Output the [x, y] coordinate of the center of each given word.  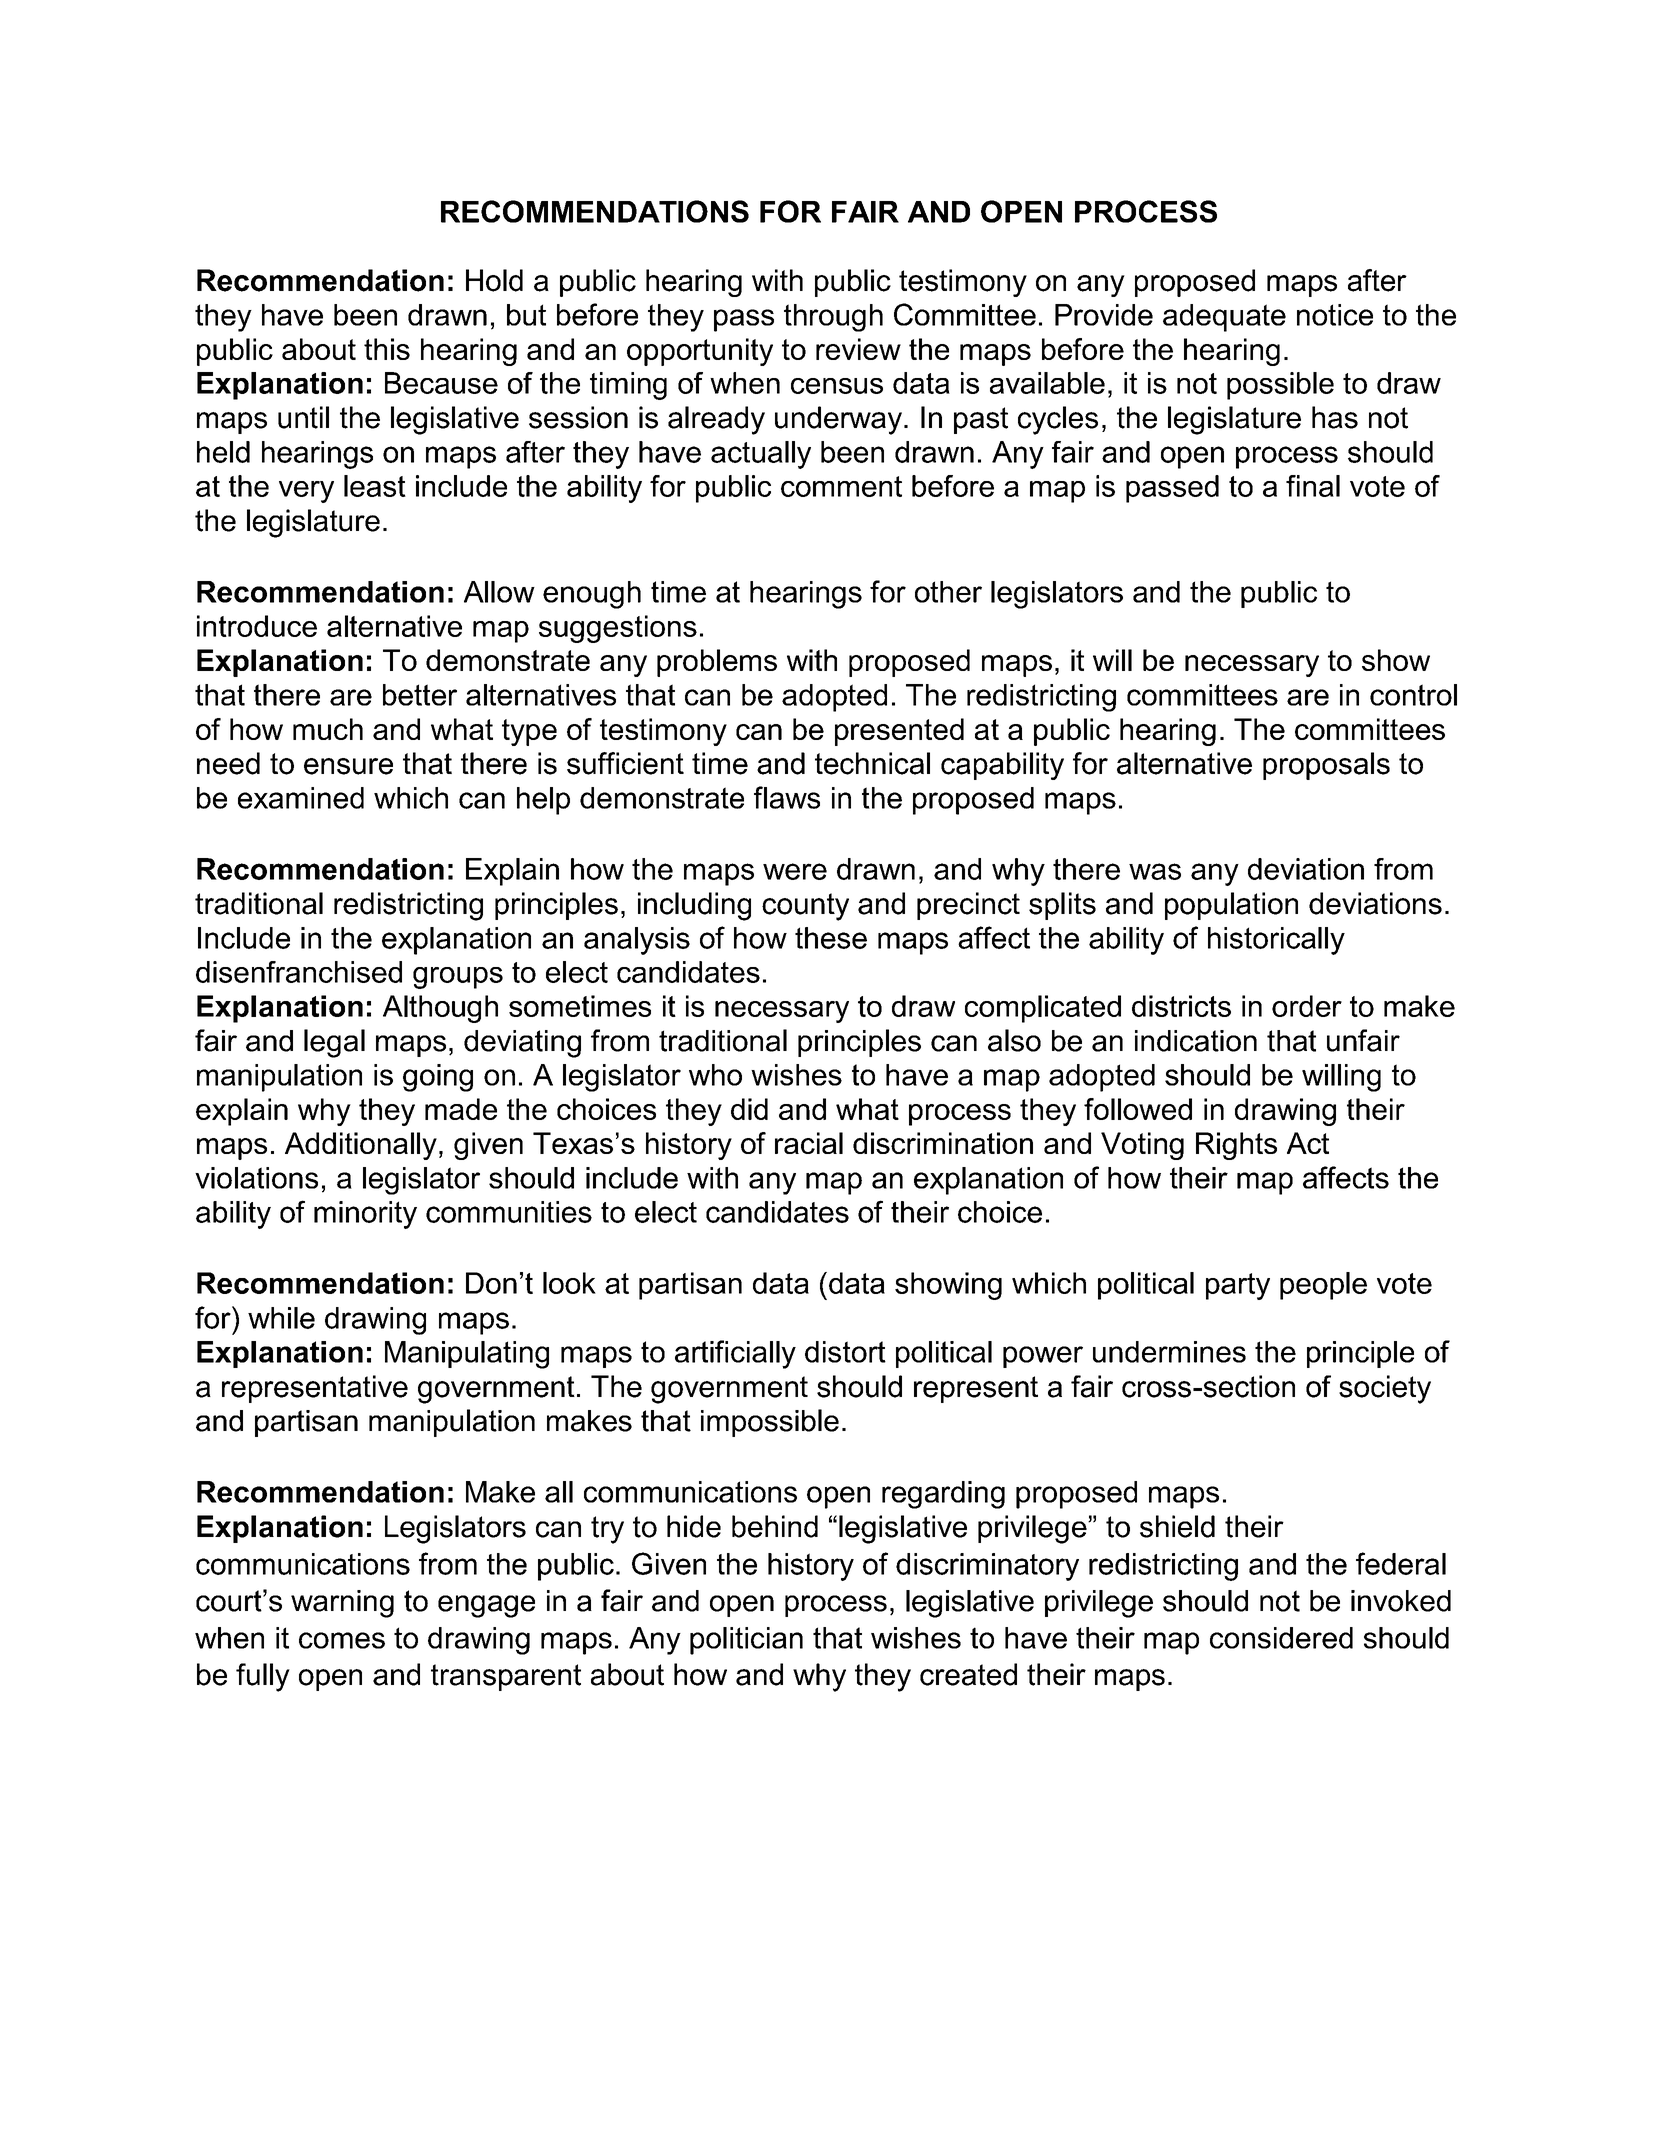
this [387, 349]
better [420, 695]
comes [342, 1640]
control [1413, 695]
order [1307, 1006]
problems [717, 663]
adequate [1224, 318]
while [281, 1318]
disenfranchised [299, 972]
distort [845, 1352]
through [833, 318]
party [1238, 1286]
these [831, 938]
